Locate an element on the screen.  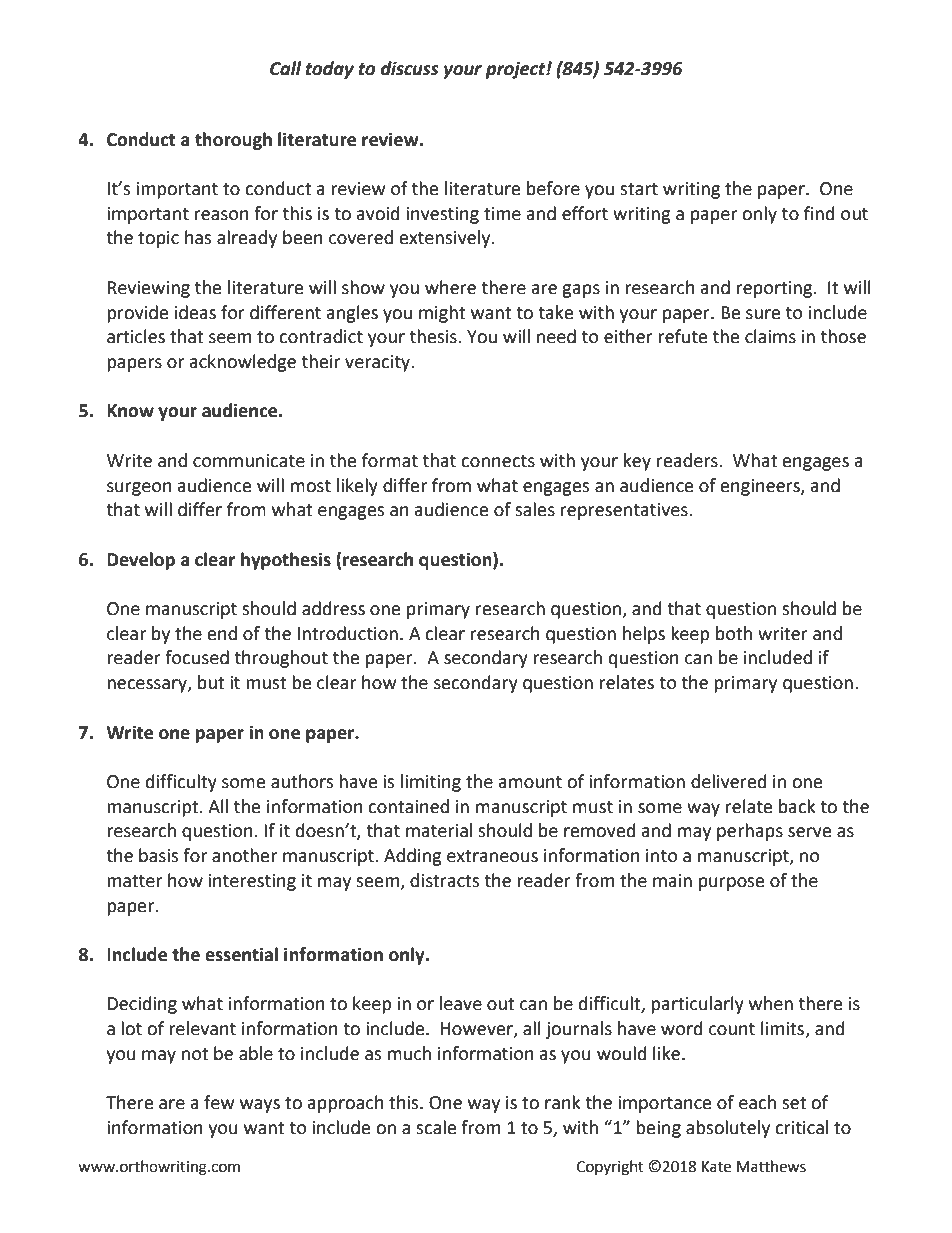
scale is located at coordinates (436, 1127).
